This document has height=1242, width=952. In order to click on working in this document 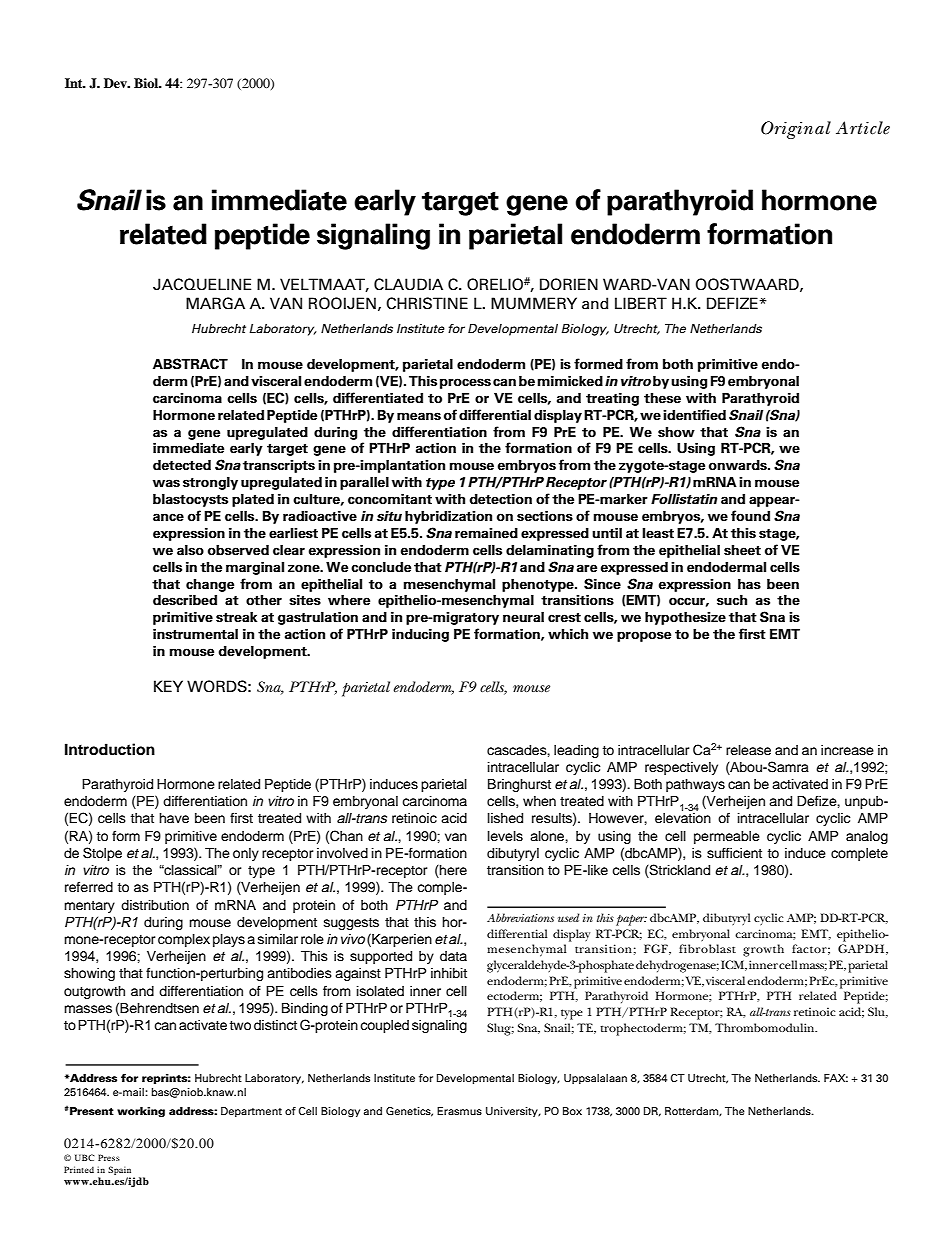, I will do `click(141, 1112)`.
